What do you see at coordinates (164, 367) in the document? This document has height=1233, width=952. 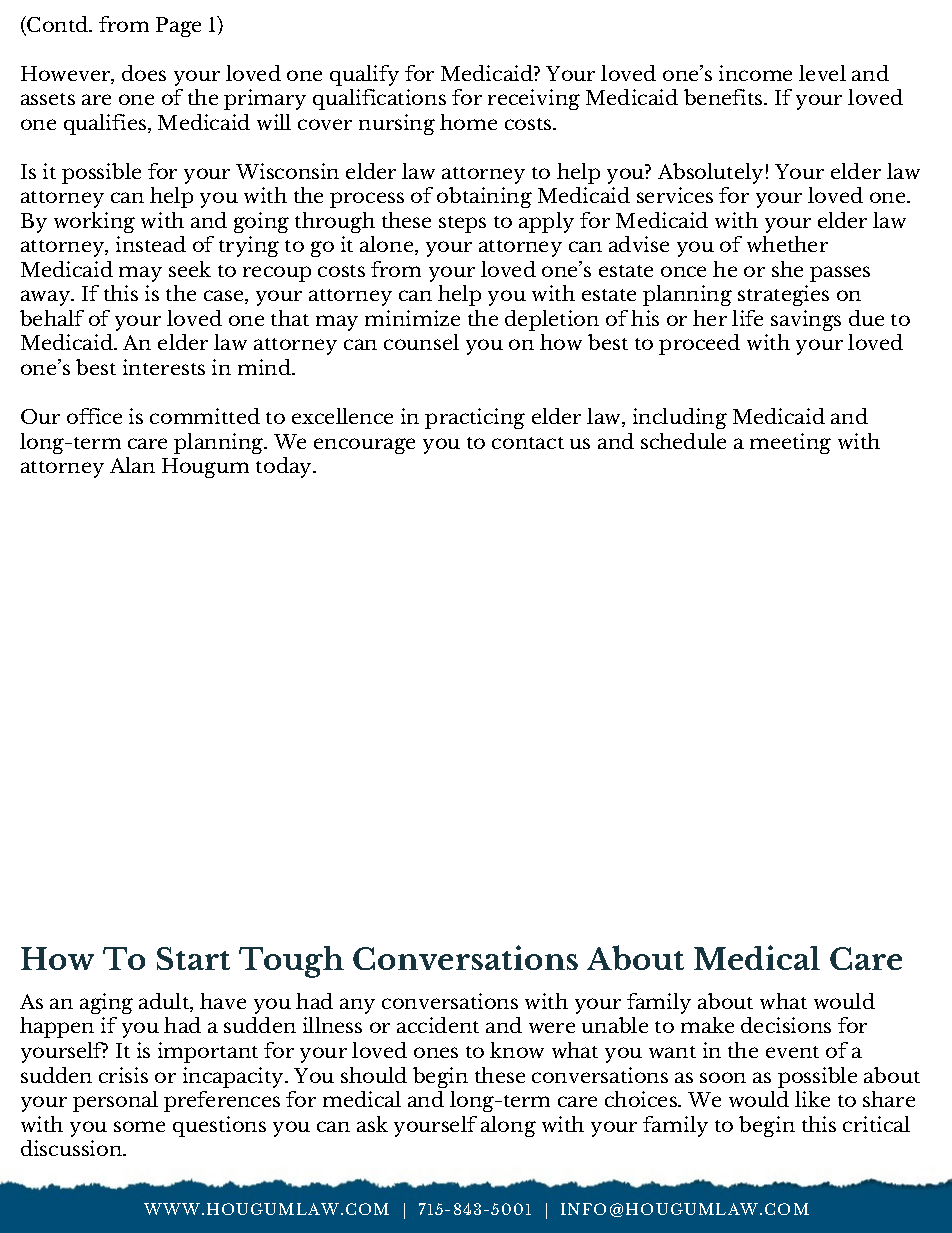 I see `interests` at bounding box center [164, 367].
